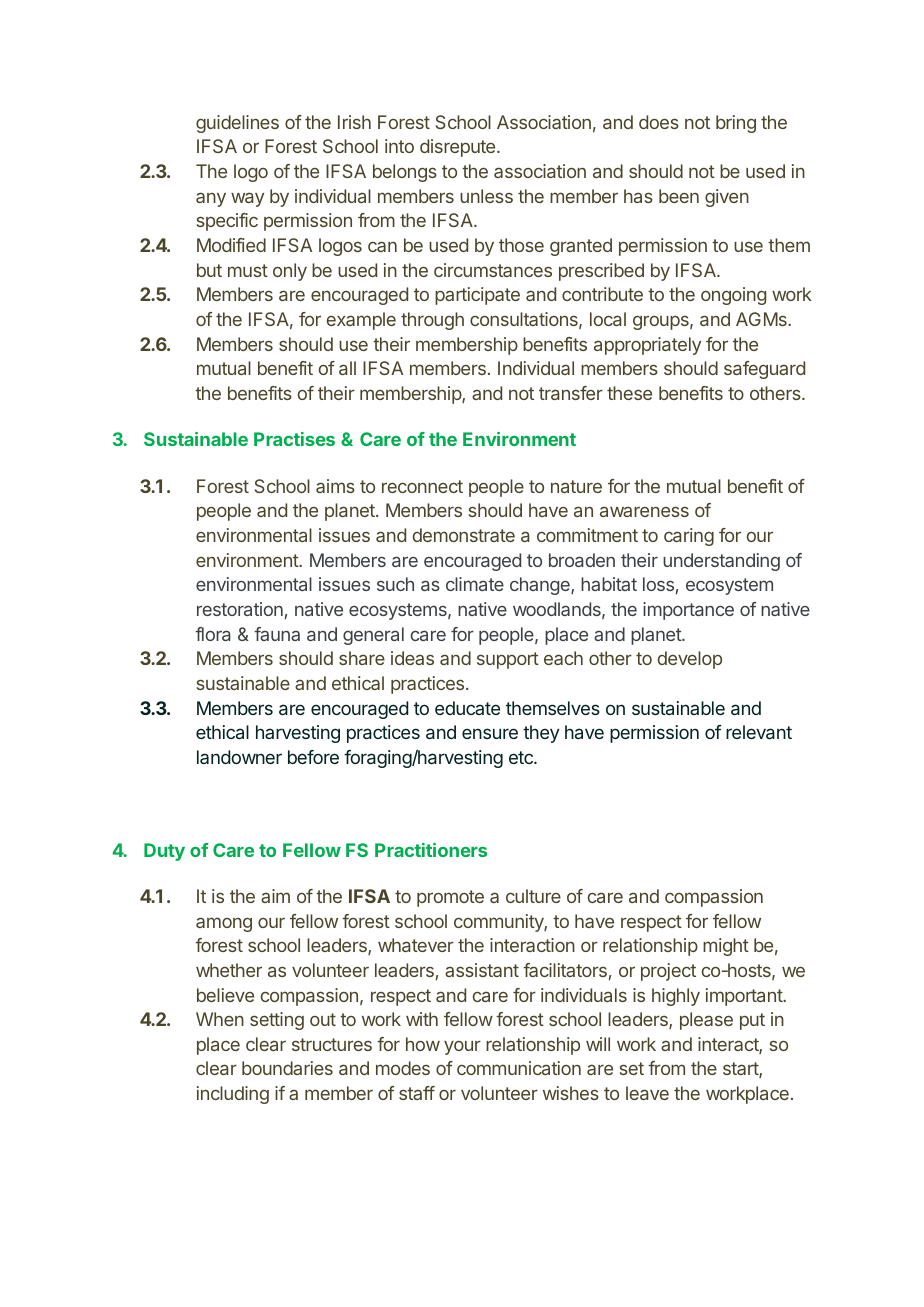 This screenshot has width=924, height=1307. What do you see at coordinates (233, 1095) in the screenshot?
I see `including` at bounding box center [233, 1095].
